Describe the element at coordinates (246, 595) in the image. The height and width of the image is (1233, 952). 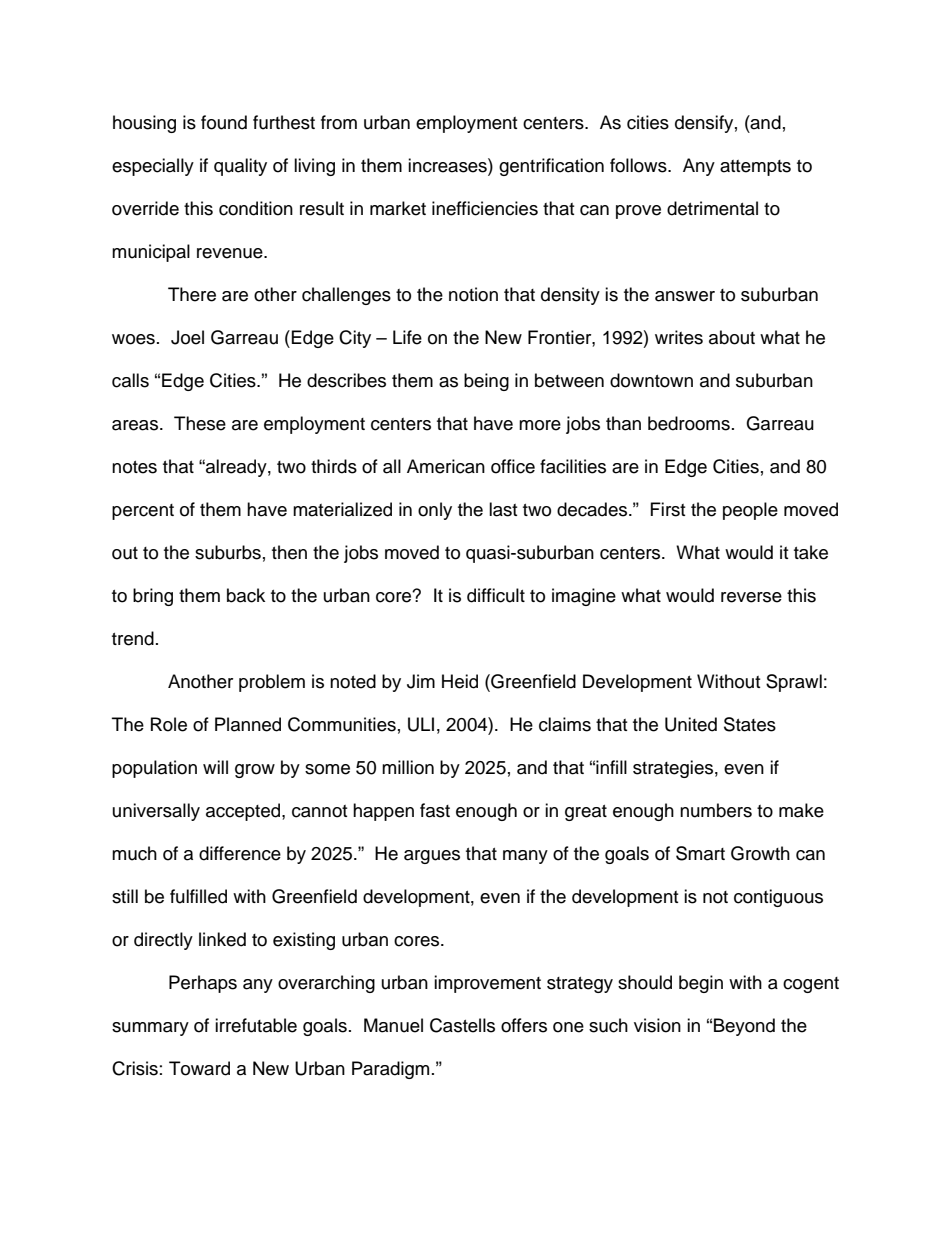
I see `back` at that location.
